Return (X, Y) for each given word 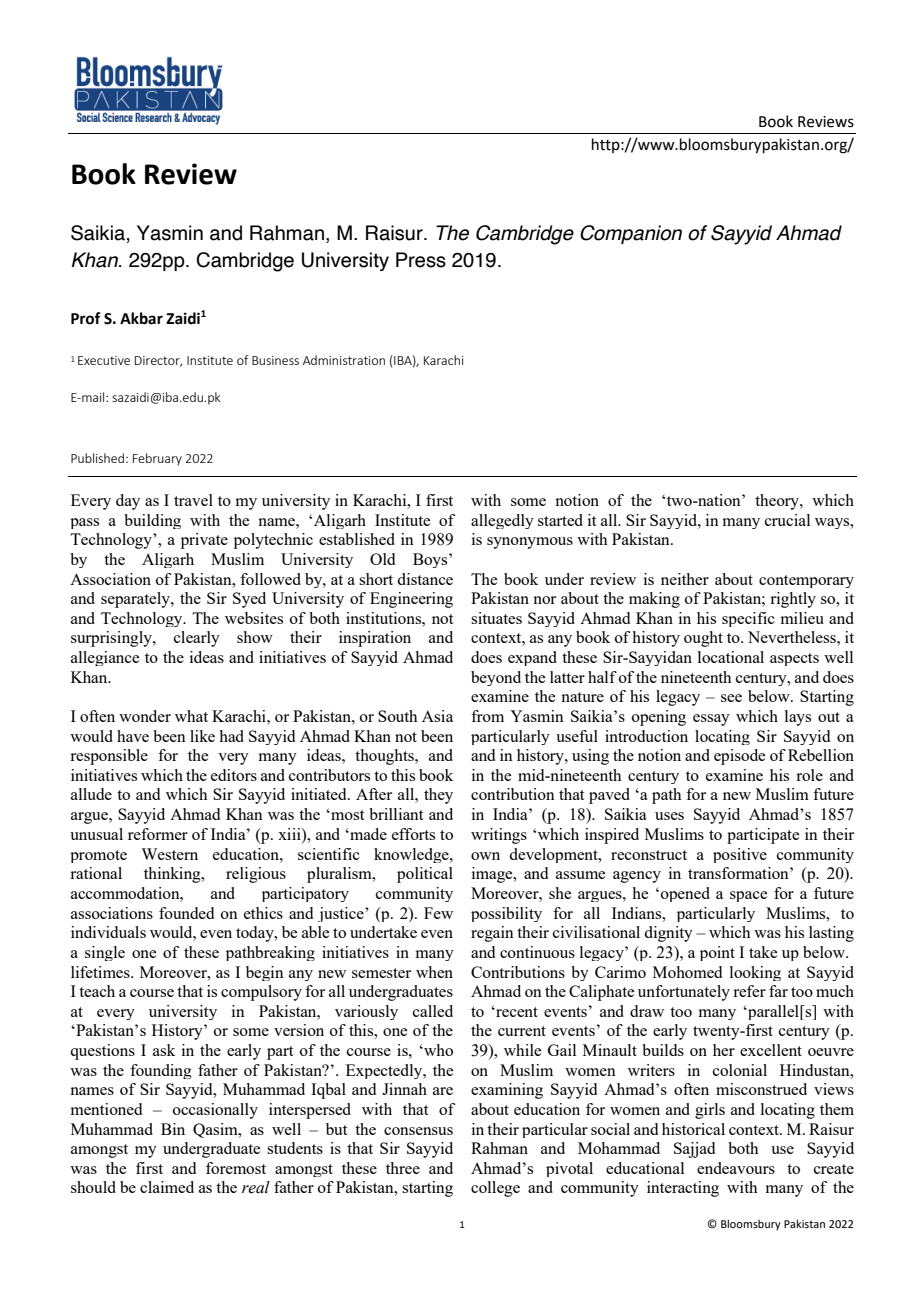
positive (740, 855)
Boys (431, 560)
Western (169, 854)
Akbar (141, 318)
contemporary (806, 581)
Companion (631, 234)
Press (421, 260)
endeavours (736, 1168)
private (204, 541)
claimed (167, 1187)
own (485, 856)
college (495, 1189)
